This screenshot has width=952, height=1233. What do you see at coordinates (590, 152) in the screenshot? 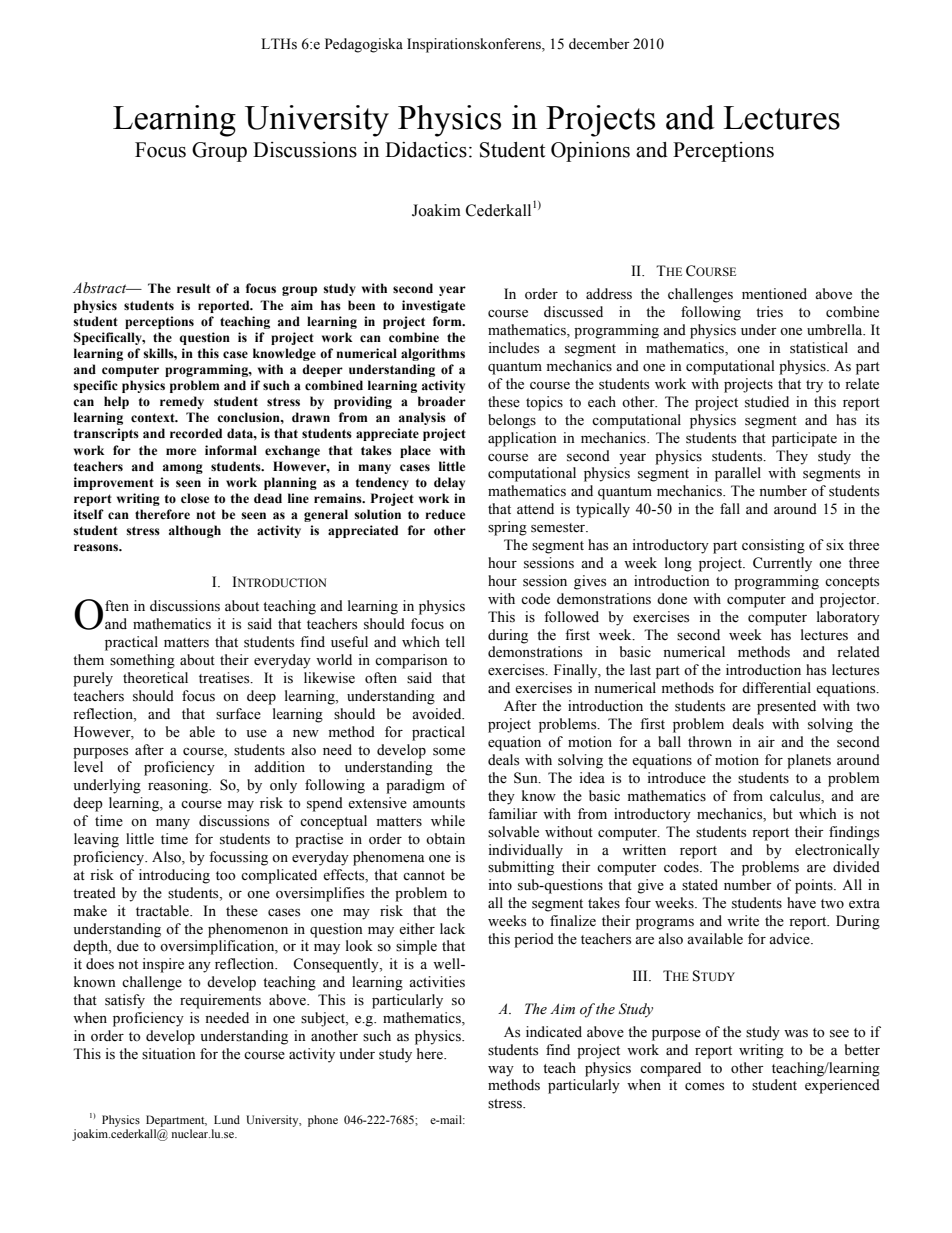
I see `Opinions` at bounding box center [590, 152].
